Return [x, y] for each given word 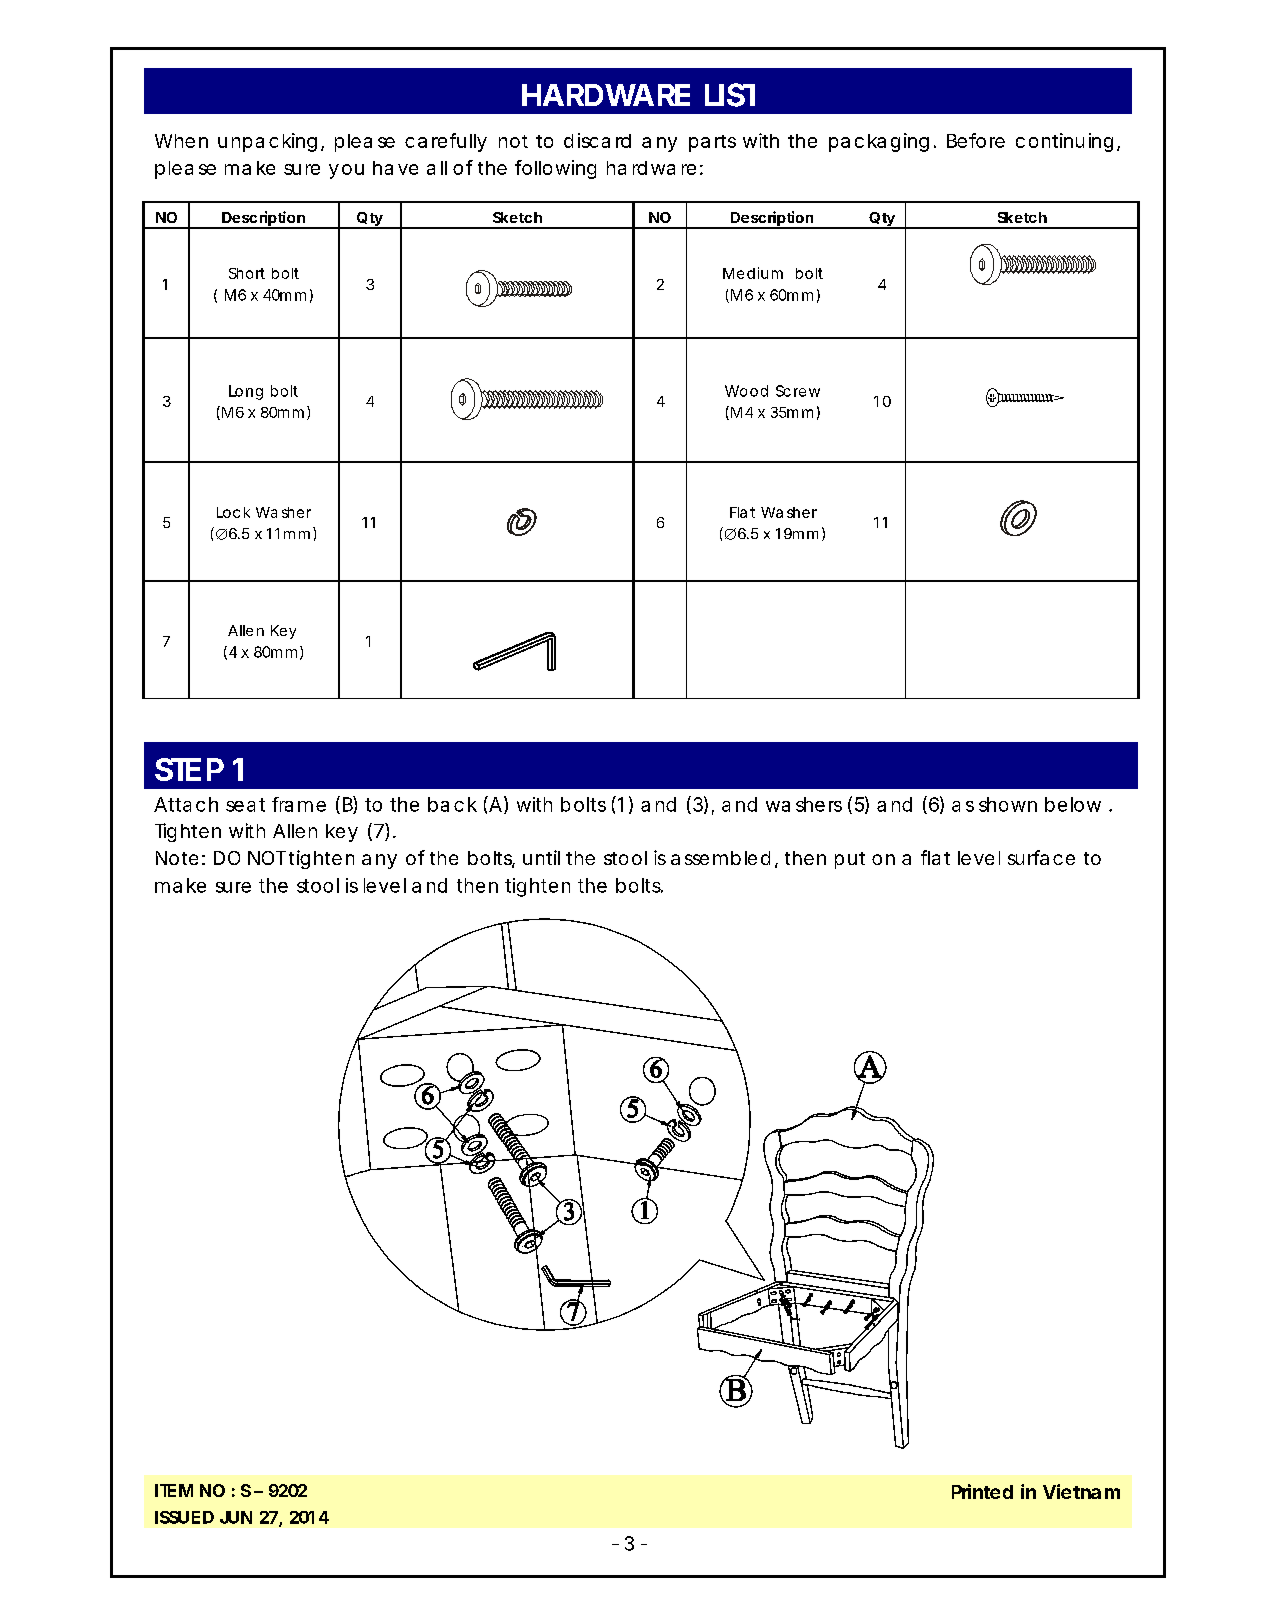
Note [177, 858]
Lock [233, 512]
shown [1008, 804]
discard [597, 140]
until [541, 857]
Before [976, 140]
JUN [236, 1517]
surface [1041, 857]
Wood [746, 391]
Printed [982, 1491]
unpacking [267, 142]
